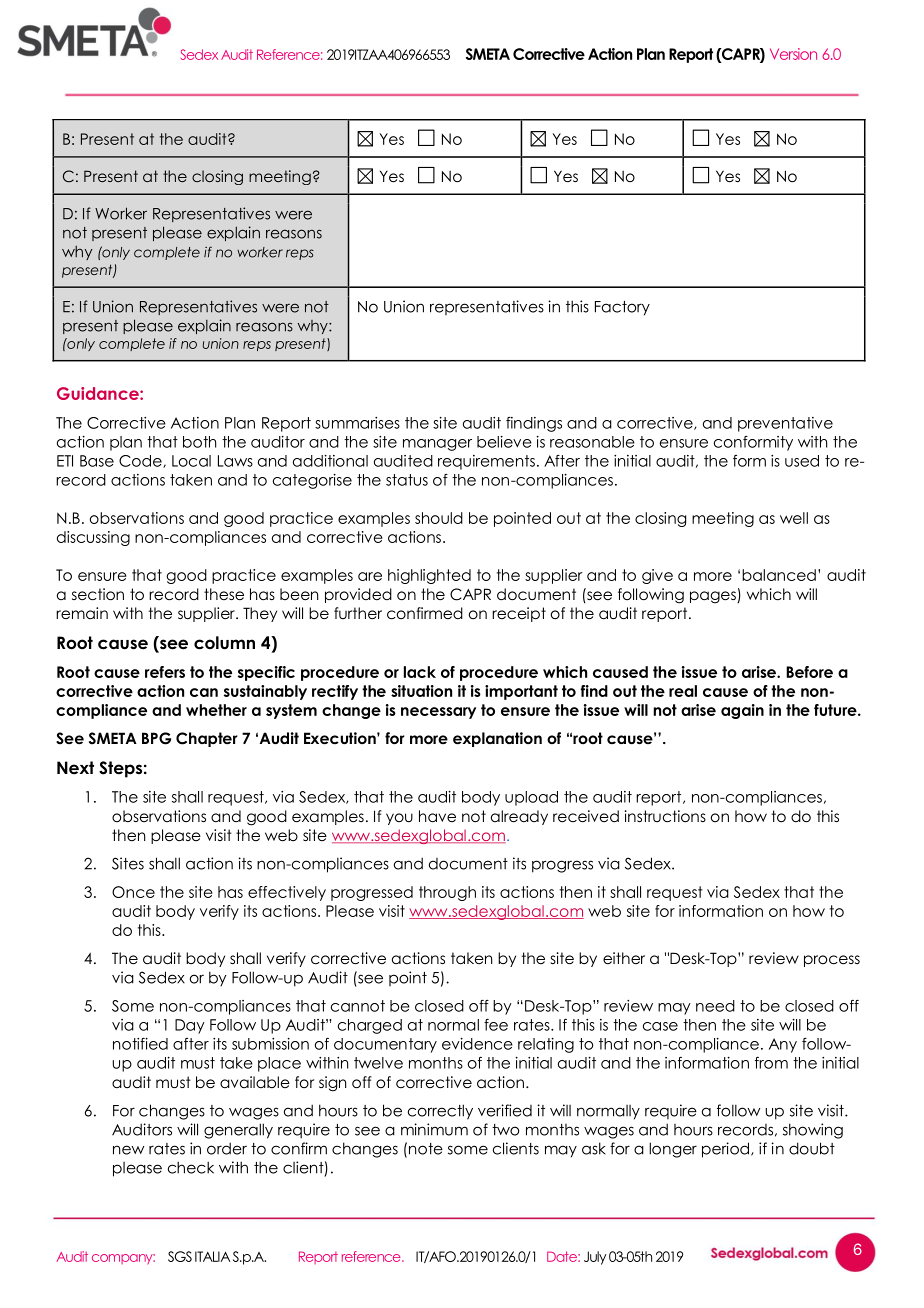 This page has width=924, height=1308. I want to click on both, so click(199, 442).
